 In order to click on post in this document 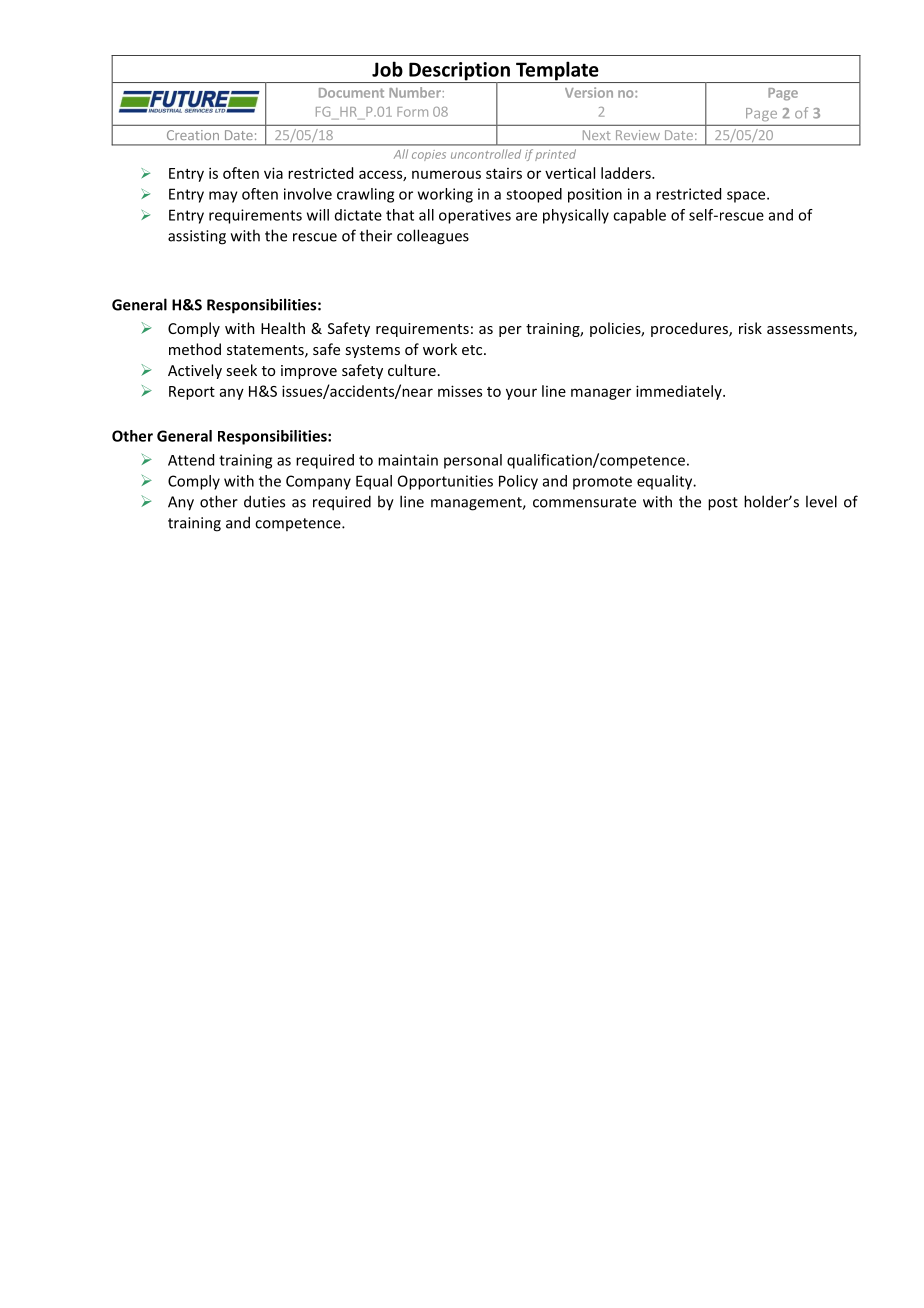, I will do `click(723, 504)`.
